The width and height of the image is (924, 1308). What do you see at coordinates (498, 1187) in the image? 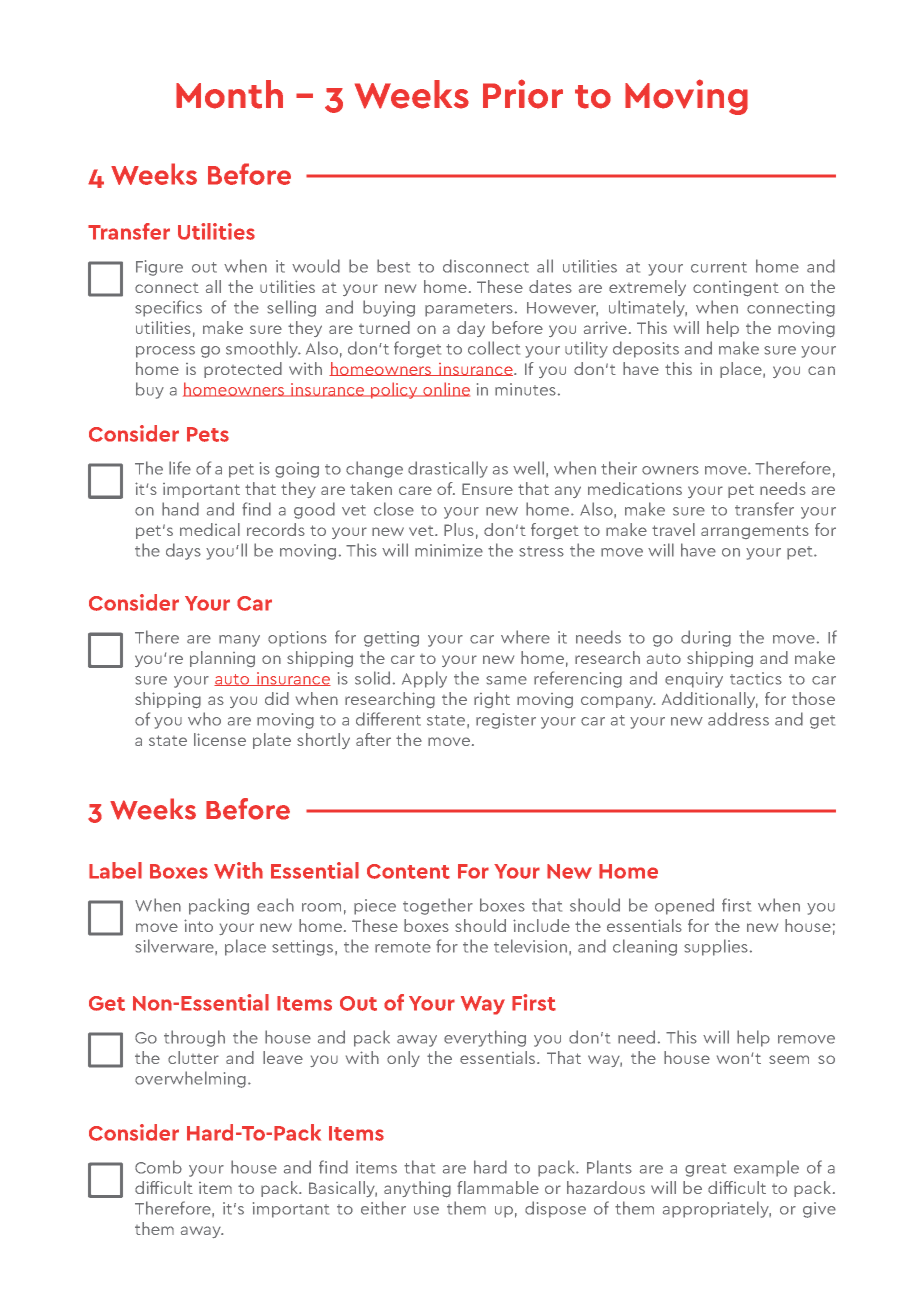
I see `flammable` at bounding box center [498, 1187].
